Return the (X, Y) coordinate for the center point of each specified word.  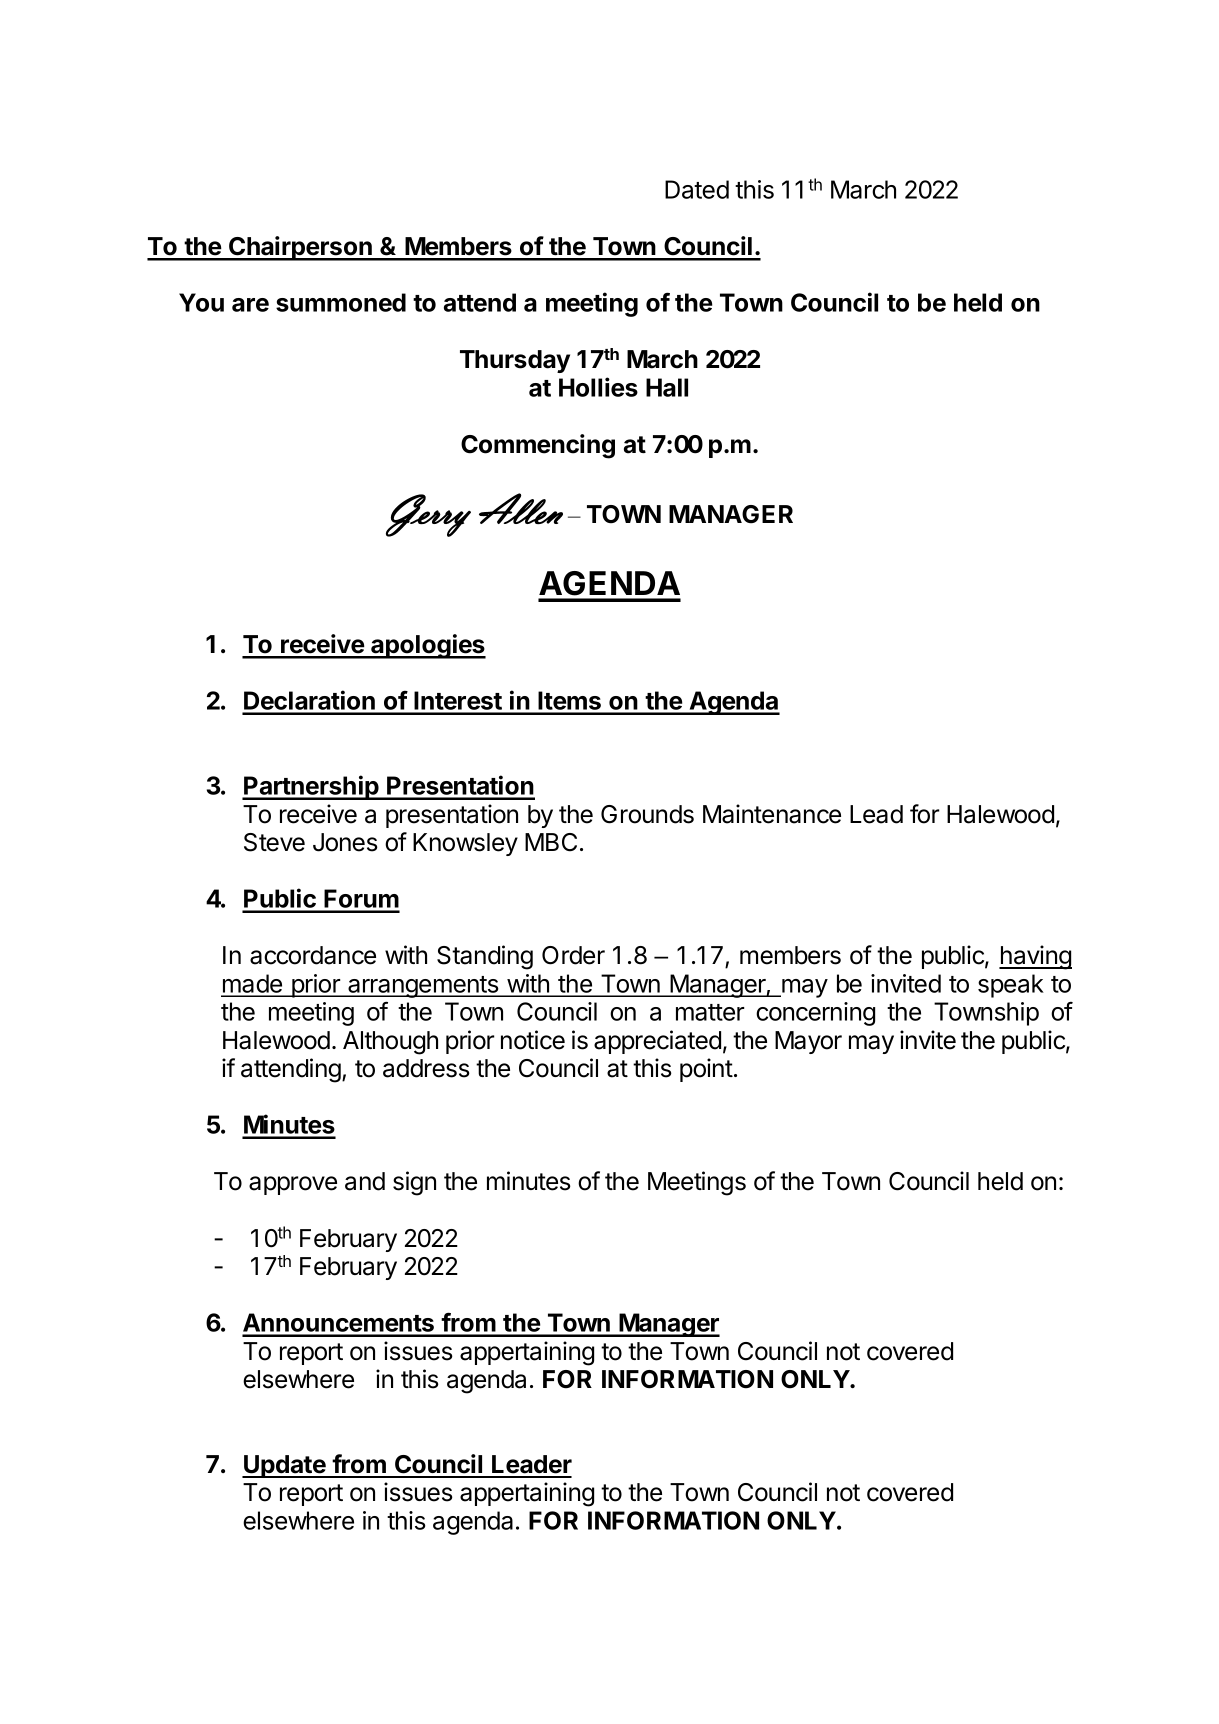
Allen (521, 508)
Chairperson (300, 248)
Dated (697, 189)
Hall (667, 387)
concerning (815, 1014)
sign (414, 1183)
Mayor (808, 1042)
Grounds (647, 814)
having (1035, 957)
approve (293, 1185)
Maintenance (772, 814)
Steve (274, 842)
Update (285, 1466)
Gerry (428, 515)
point (706, 1070)
